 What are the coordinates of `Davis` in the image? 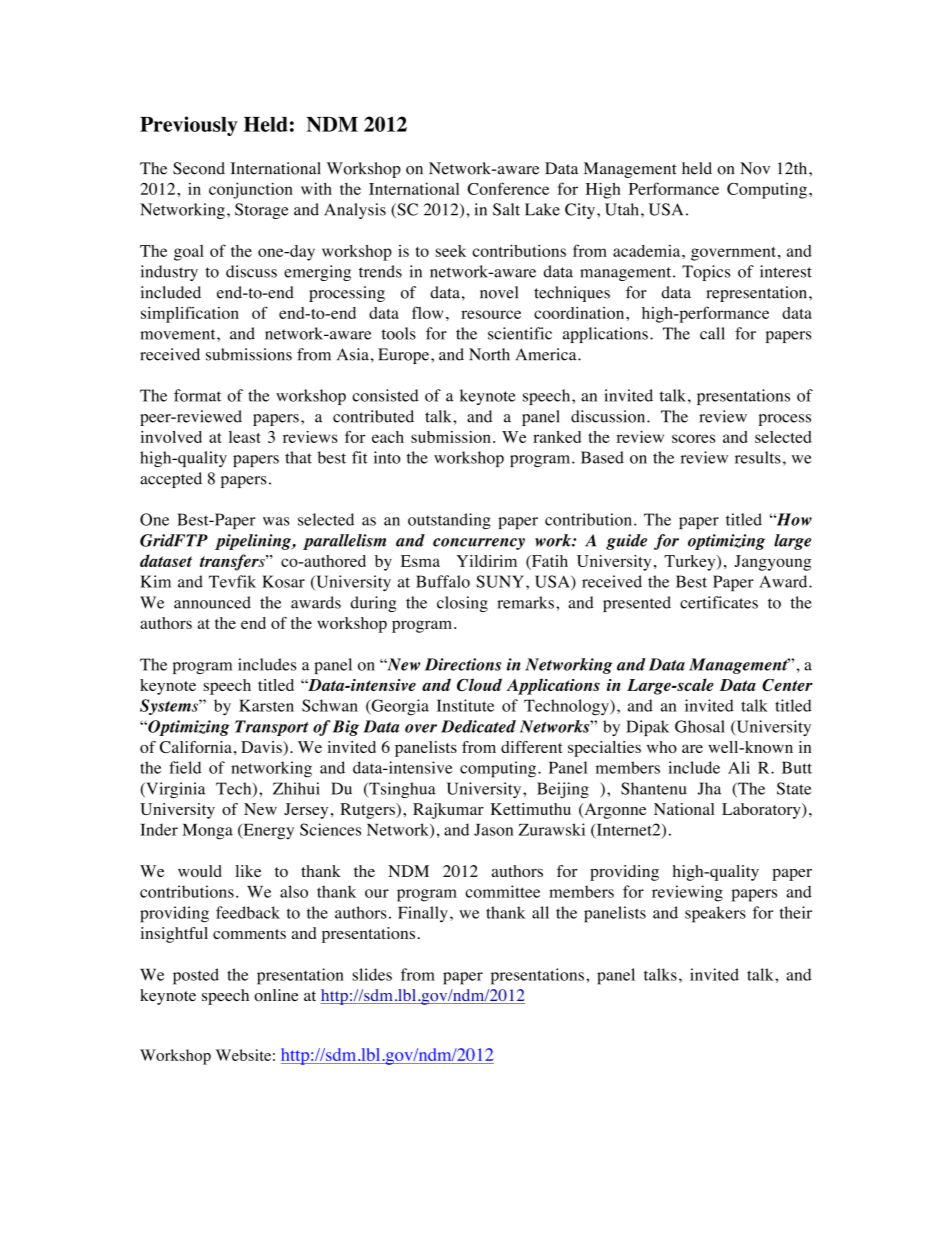 It's located at (262, 747).
